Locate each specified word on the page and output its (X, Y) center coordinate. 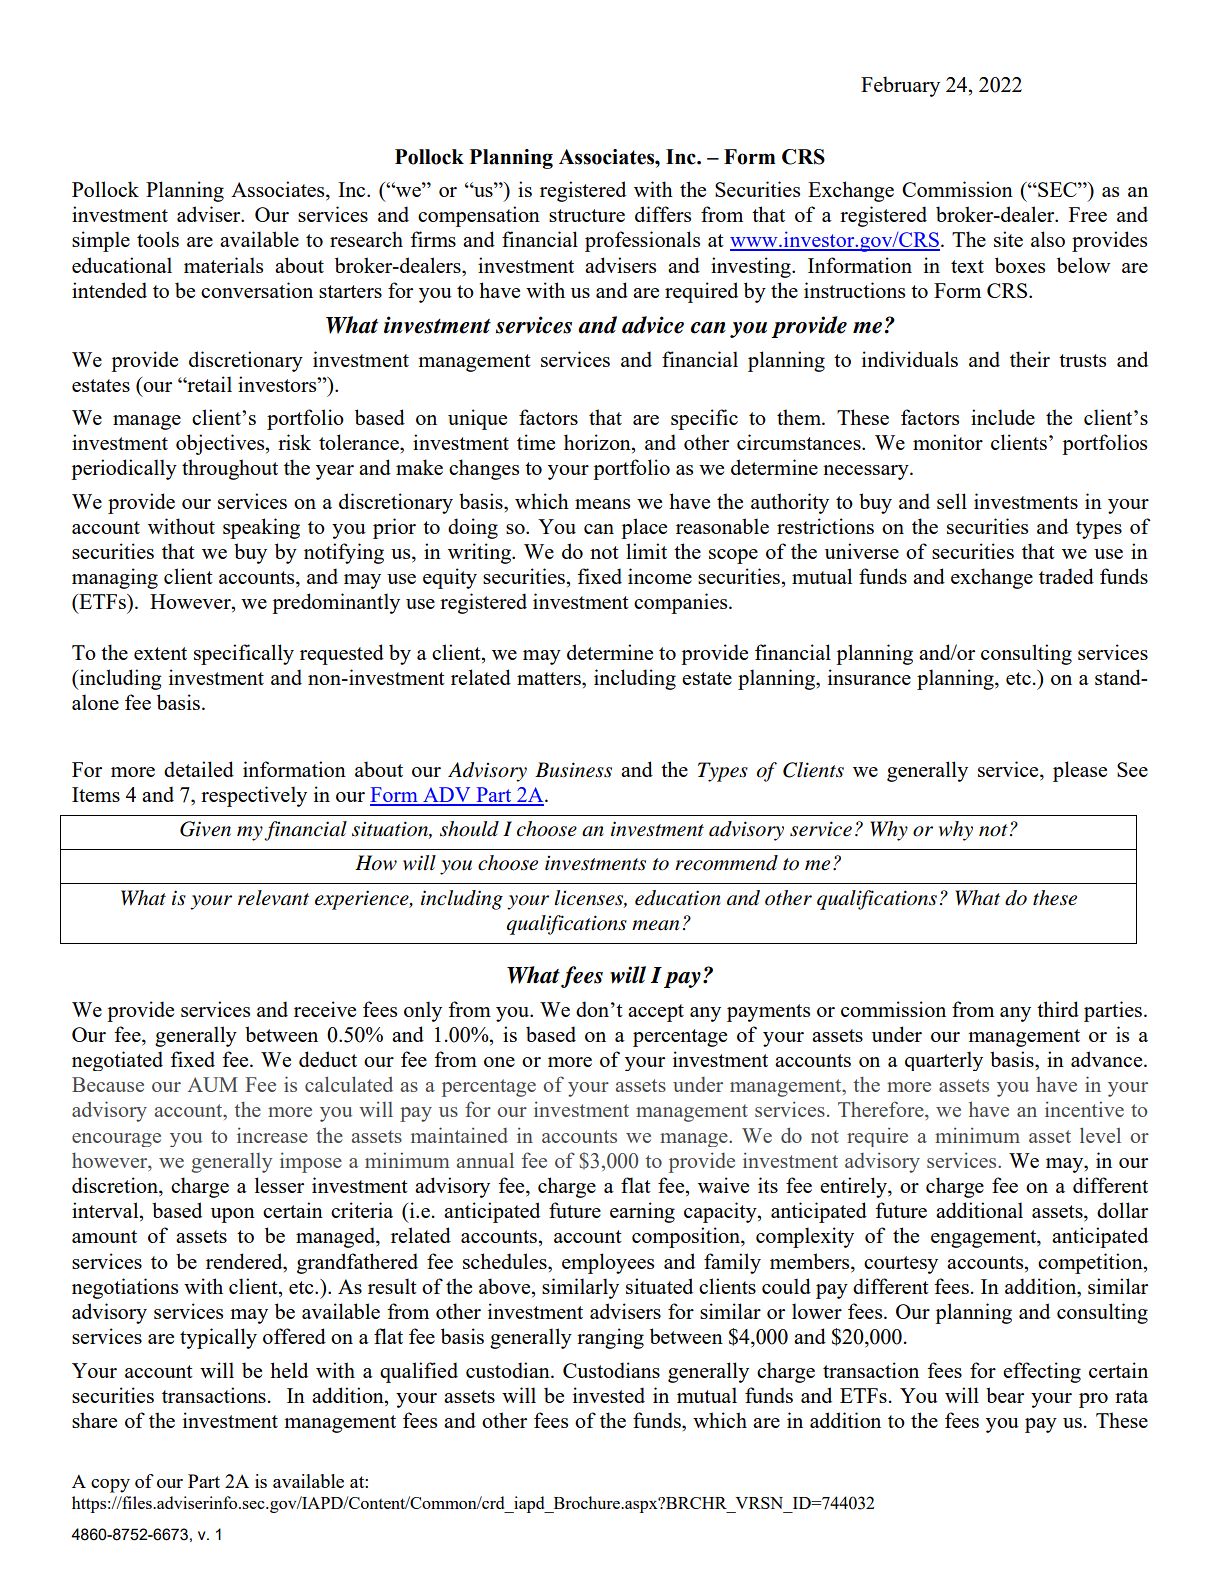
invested (609, 1395)
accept (656, 1013)
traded (1066, 576)
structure (587, 215)
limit (646, 551)
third (1058, 1009)
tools (158, 239)
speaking (261, 528)
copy (110, 1486)
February (900, 86)
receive (325, 1009)
